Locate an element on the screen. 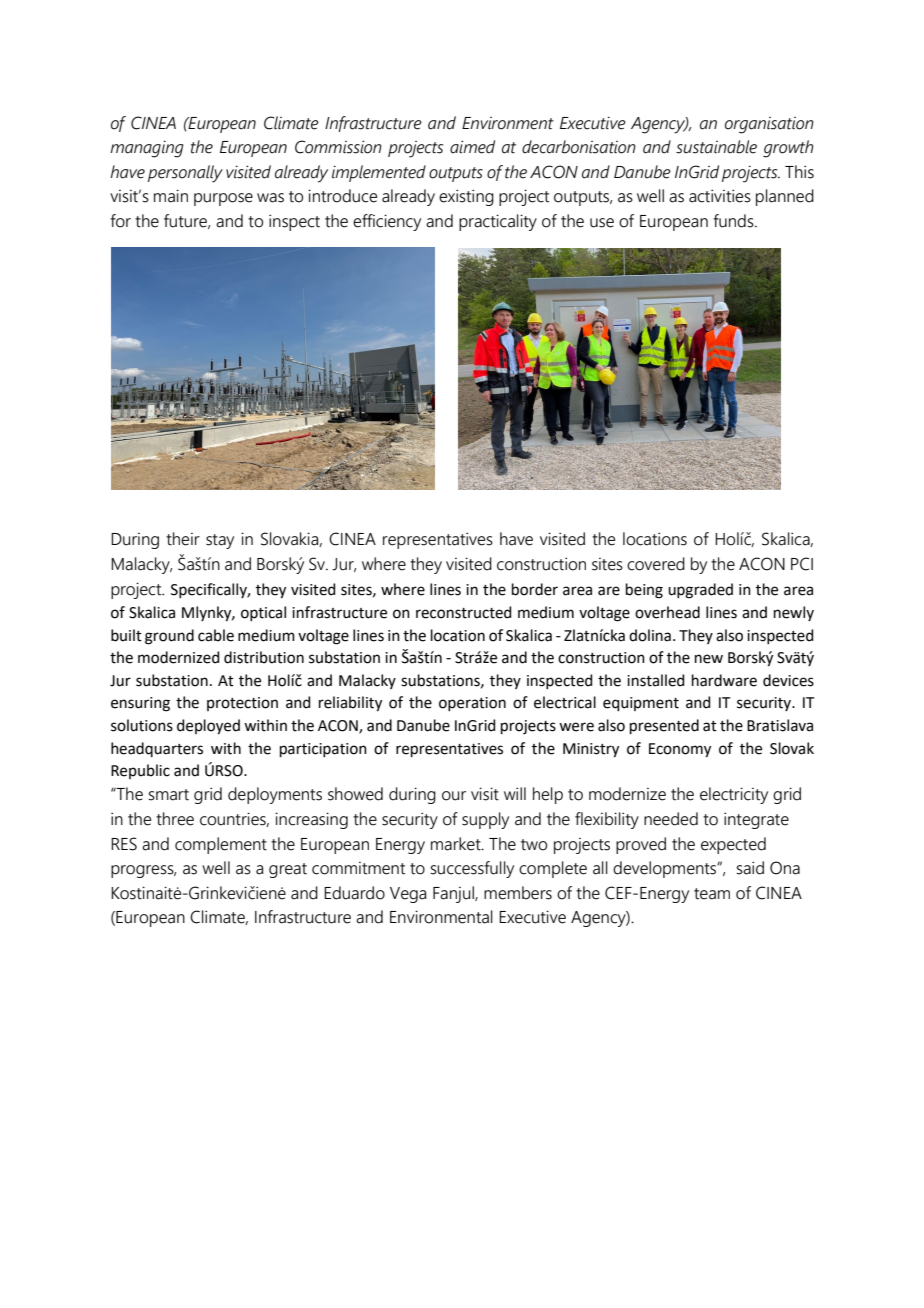 The image size is (924, 1308). their is located at coordinates (183, 539).
